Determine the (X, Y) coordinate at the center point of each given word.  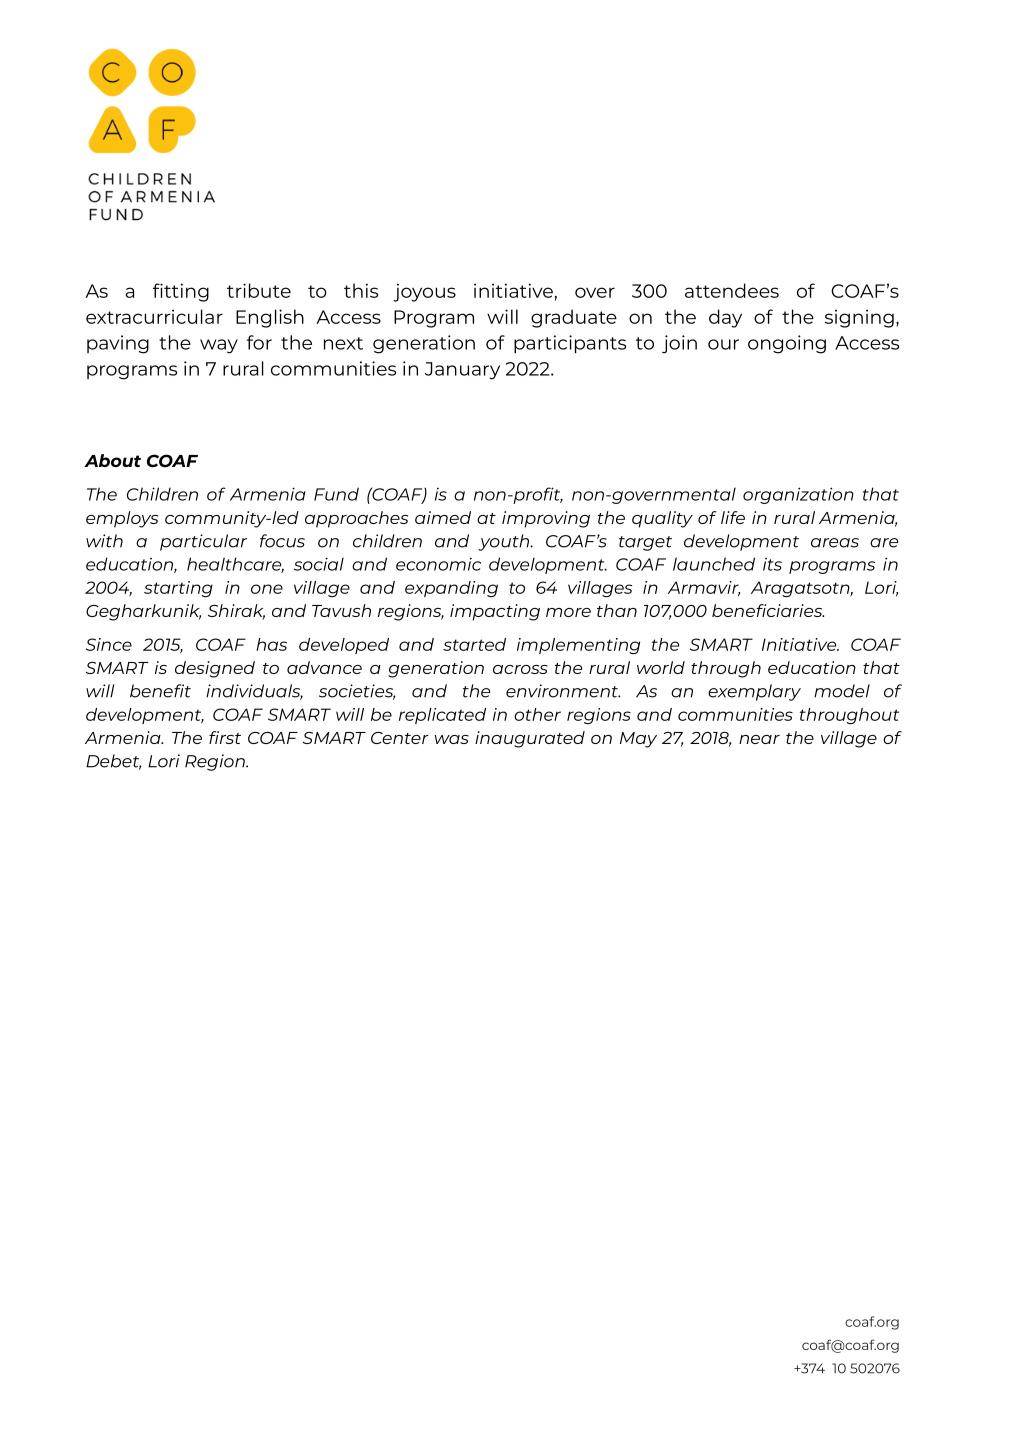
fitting (181, 292)
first (225, 737)
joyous (424, 292)
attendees (732, 290)
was (452, 739)
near (759, 739)
